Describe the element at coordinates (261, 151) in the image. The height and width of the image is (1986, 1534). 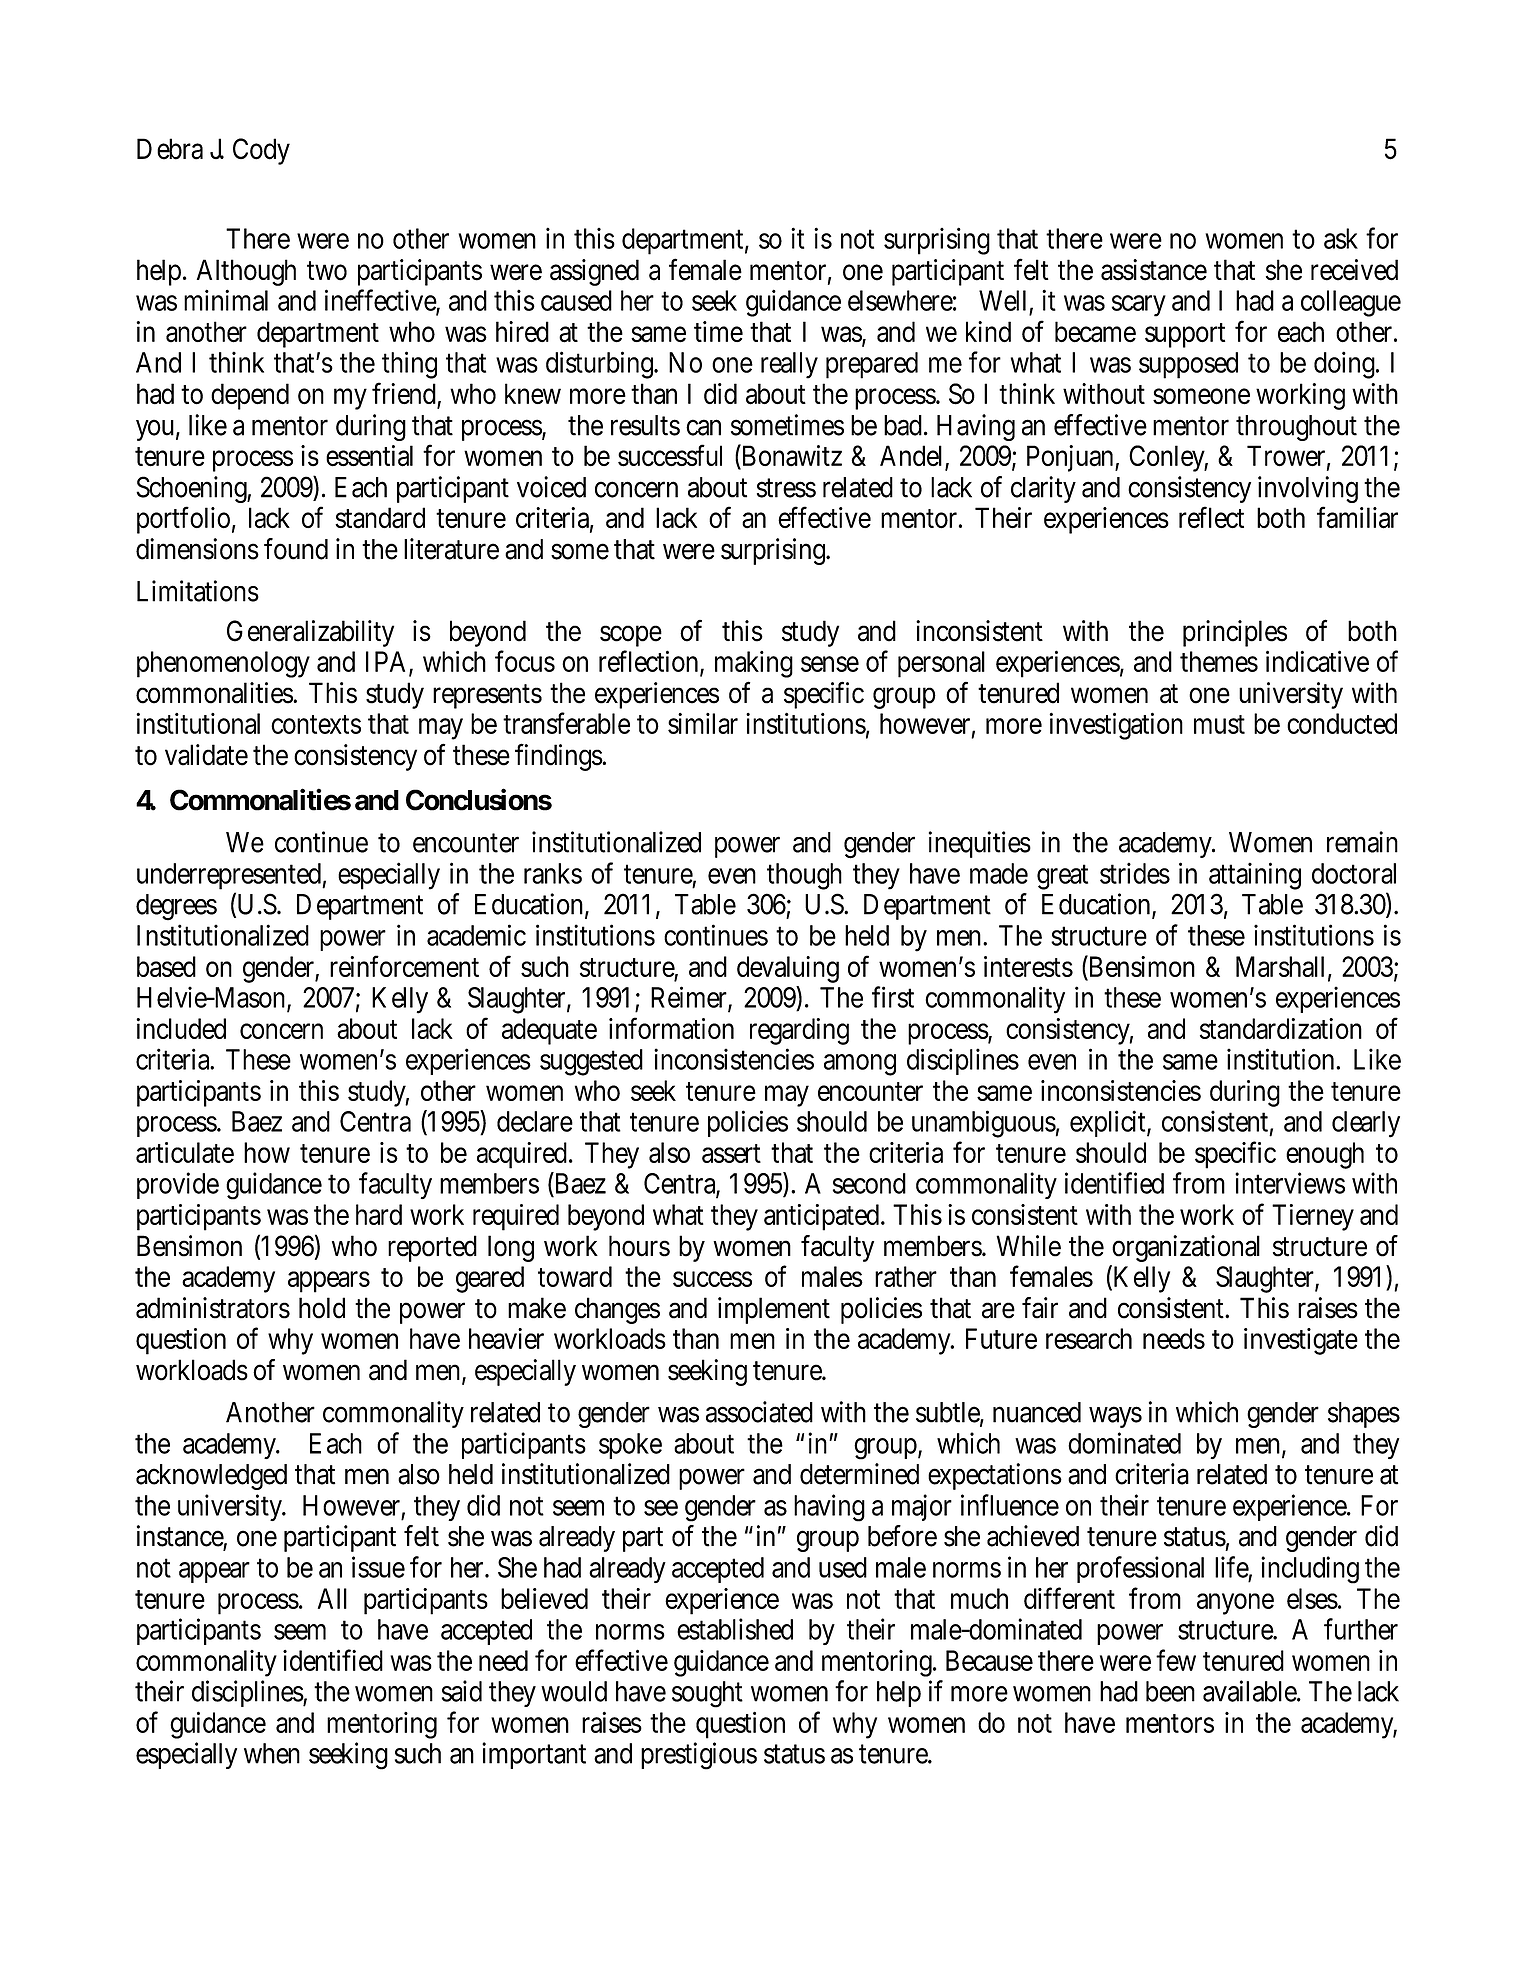
I see `Cody` at that location.
